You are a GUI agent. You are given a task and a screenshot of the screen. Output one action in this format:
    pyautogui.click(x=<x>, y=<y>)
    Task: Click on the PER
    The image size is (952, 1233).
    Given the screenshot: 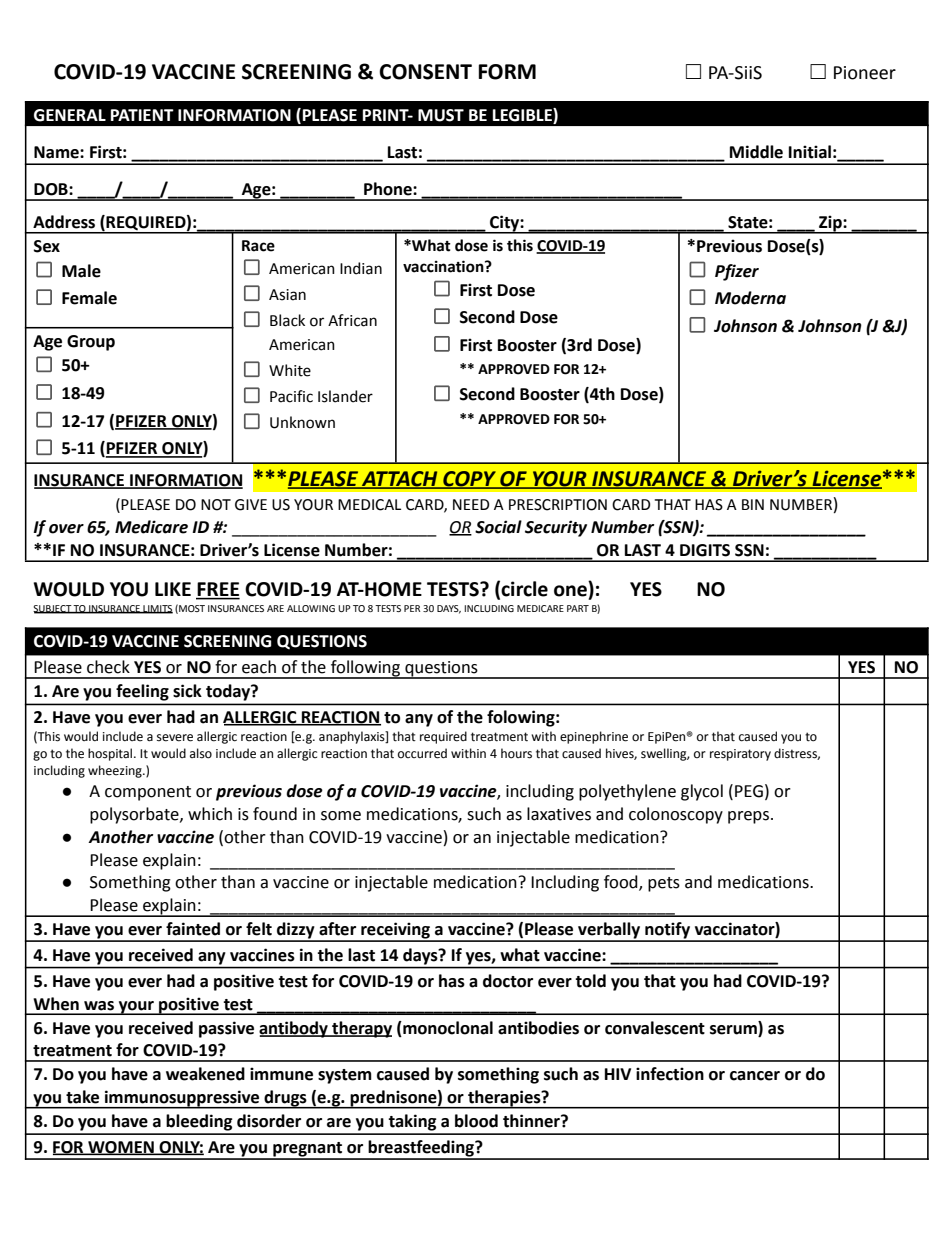 What is the action you would take?
    pyautogui.click(x=412, y=608)
